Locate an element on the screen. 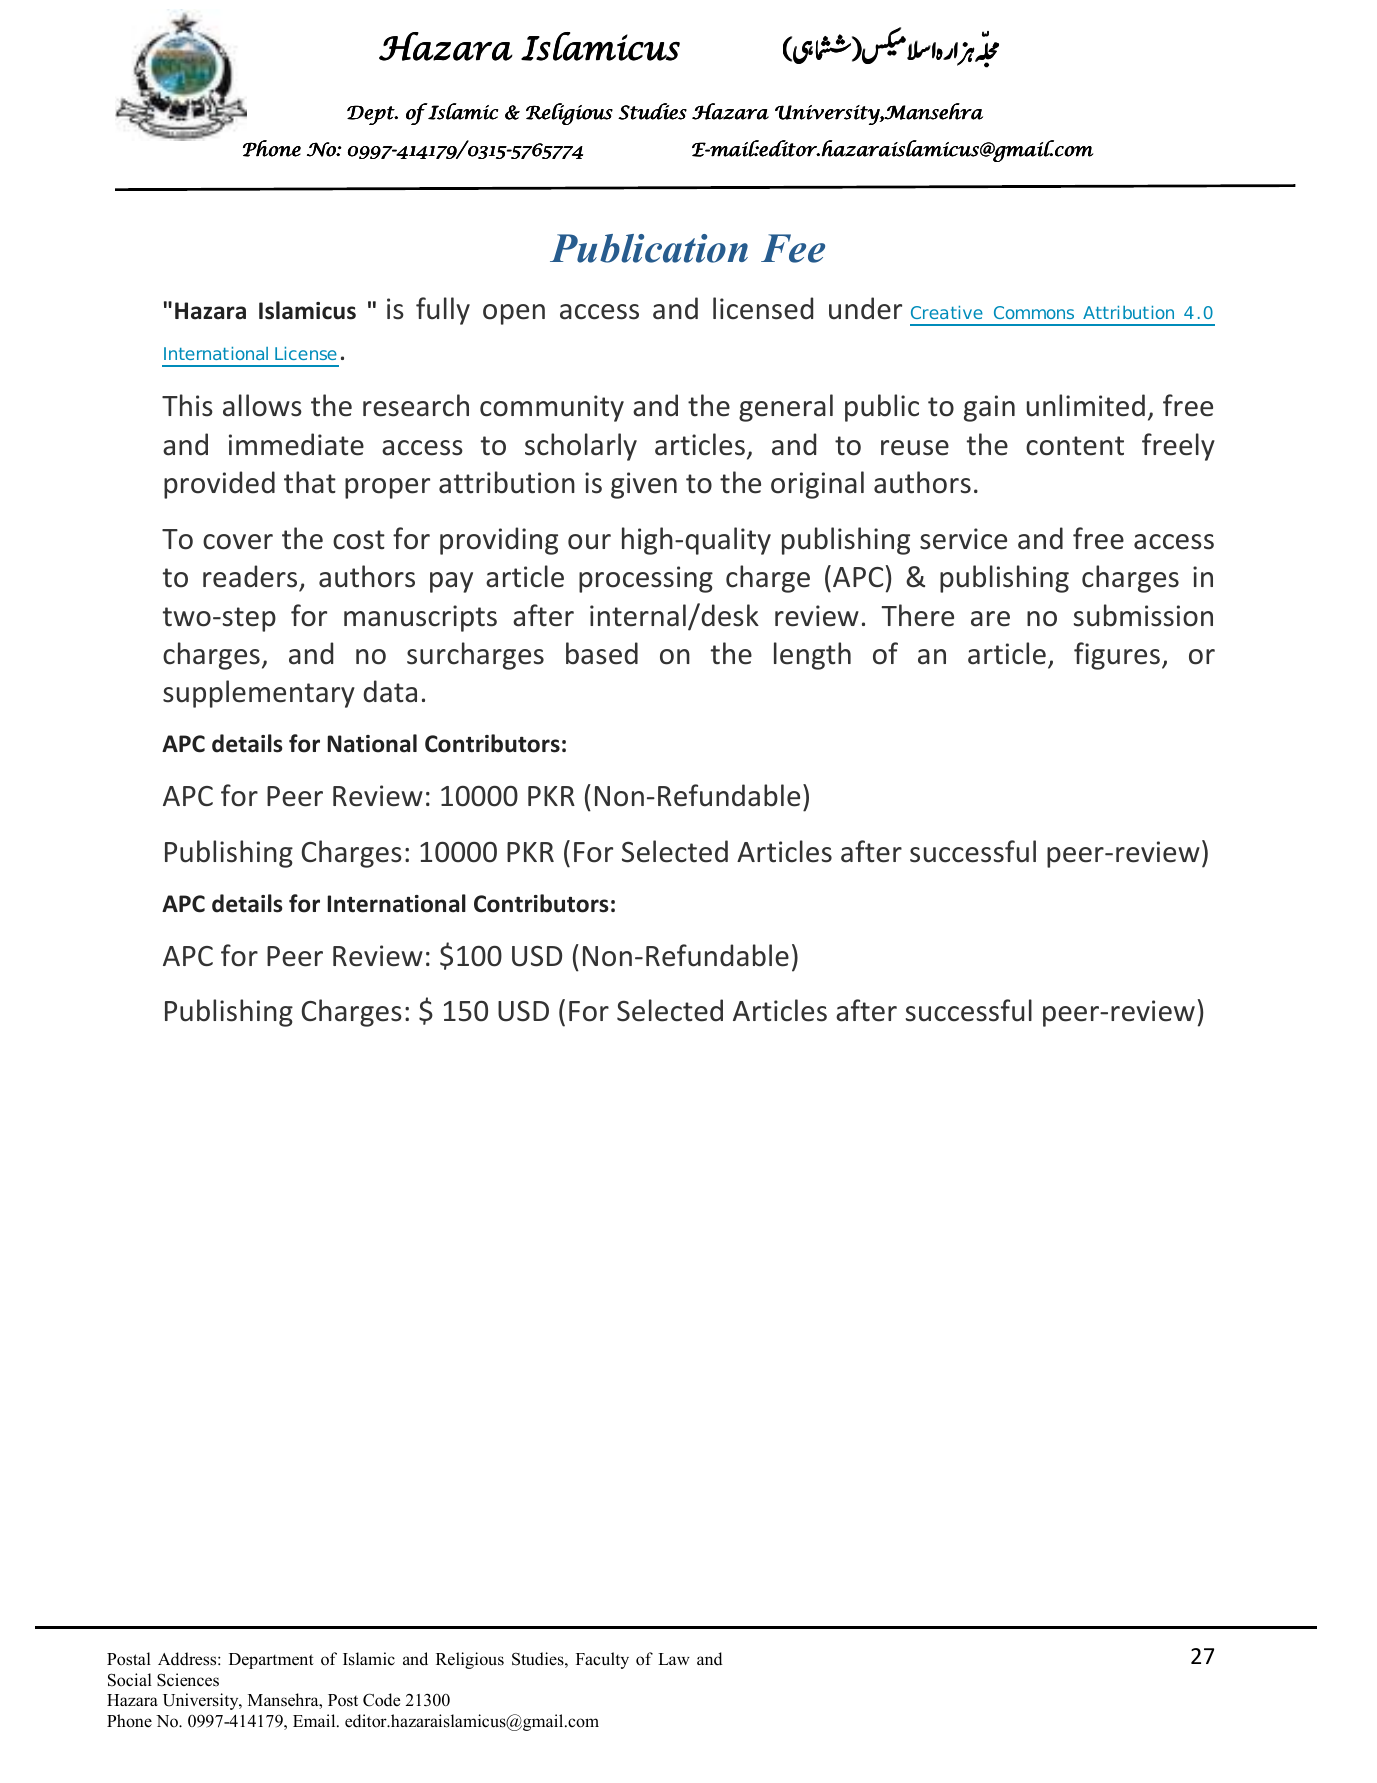 The height and width of the screenshot is (1783, 1377). Law is located at coordinates (674, 1659).
